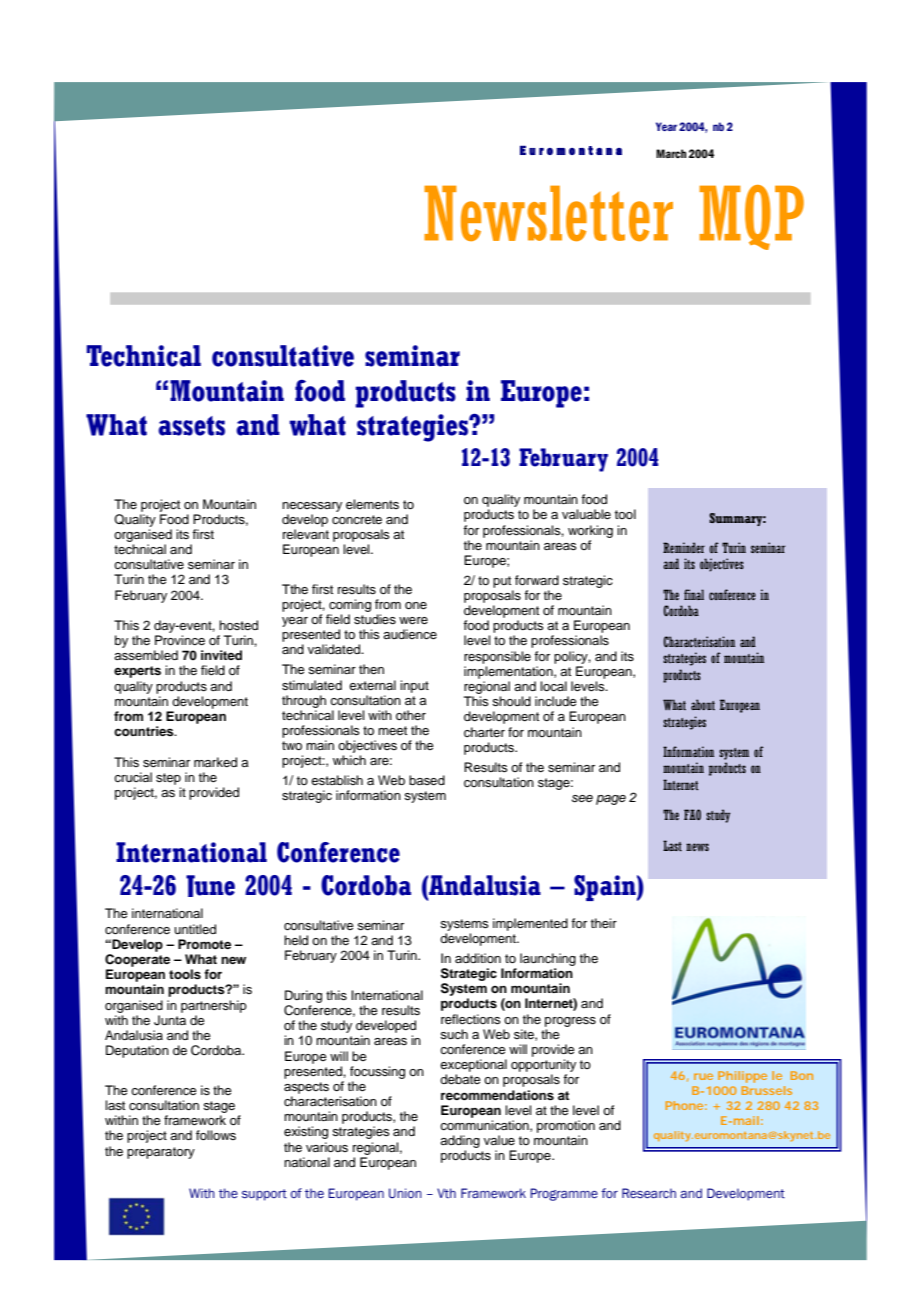  What do you see at coordinates (221, 655) in the document?
I see `invited` at bounding box center [221, 655].
